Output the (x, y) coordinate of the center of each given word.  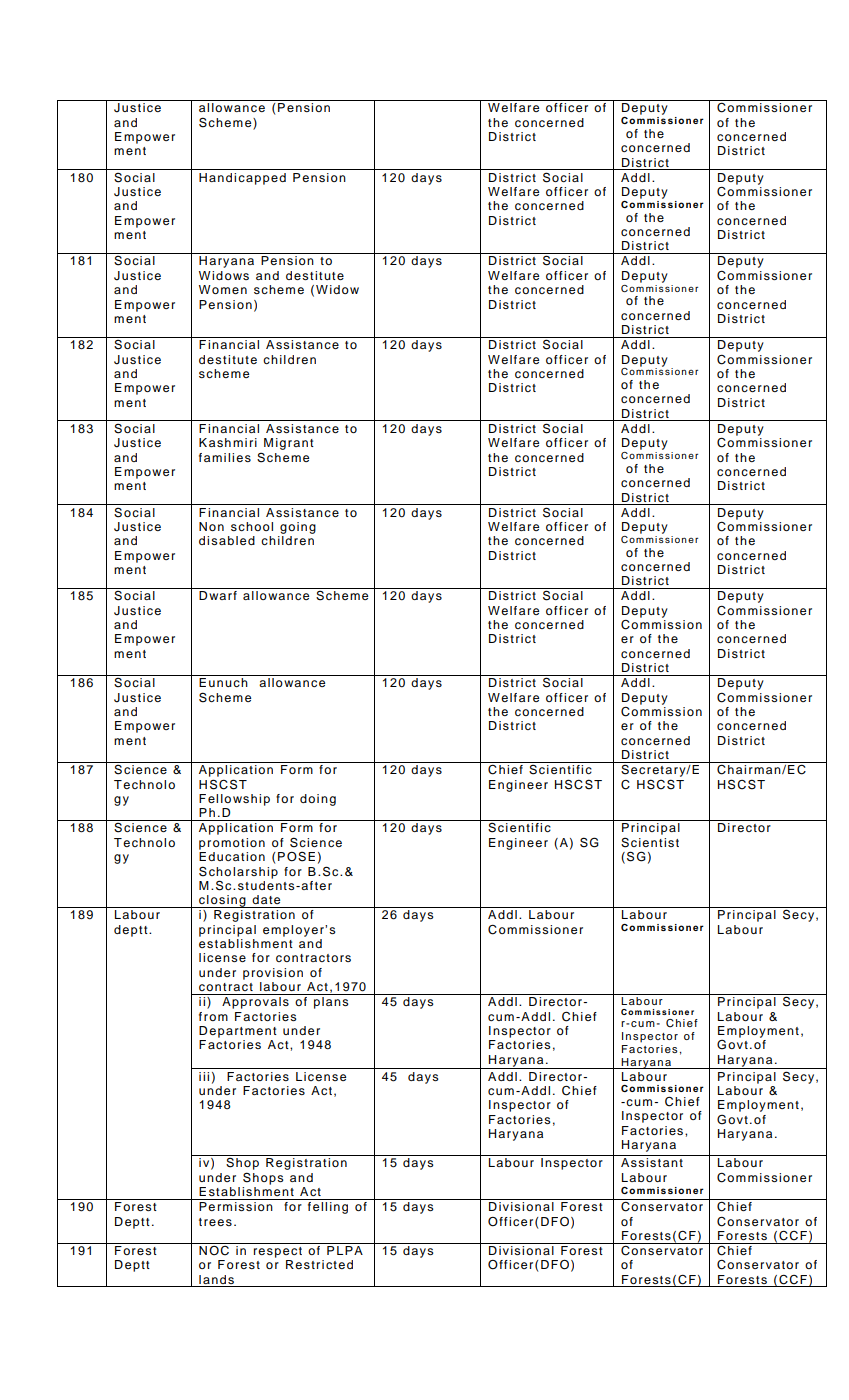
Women (223, 289)
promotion (232, 844)
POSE (296, 857)
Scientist (650, 843)
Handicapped (242, 179)
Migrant (289, 444)
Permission (236, 1206)
